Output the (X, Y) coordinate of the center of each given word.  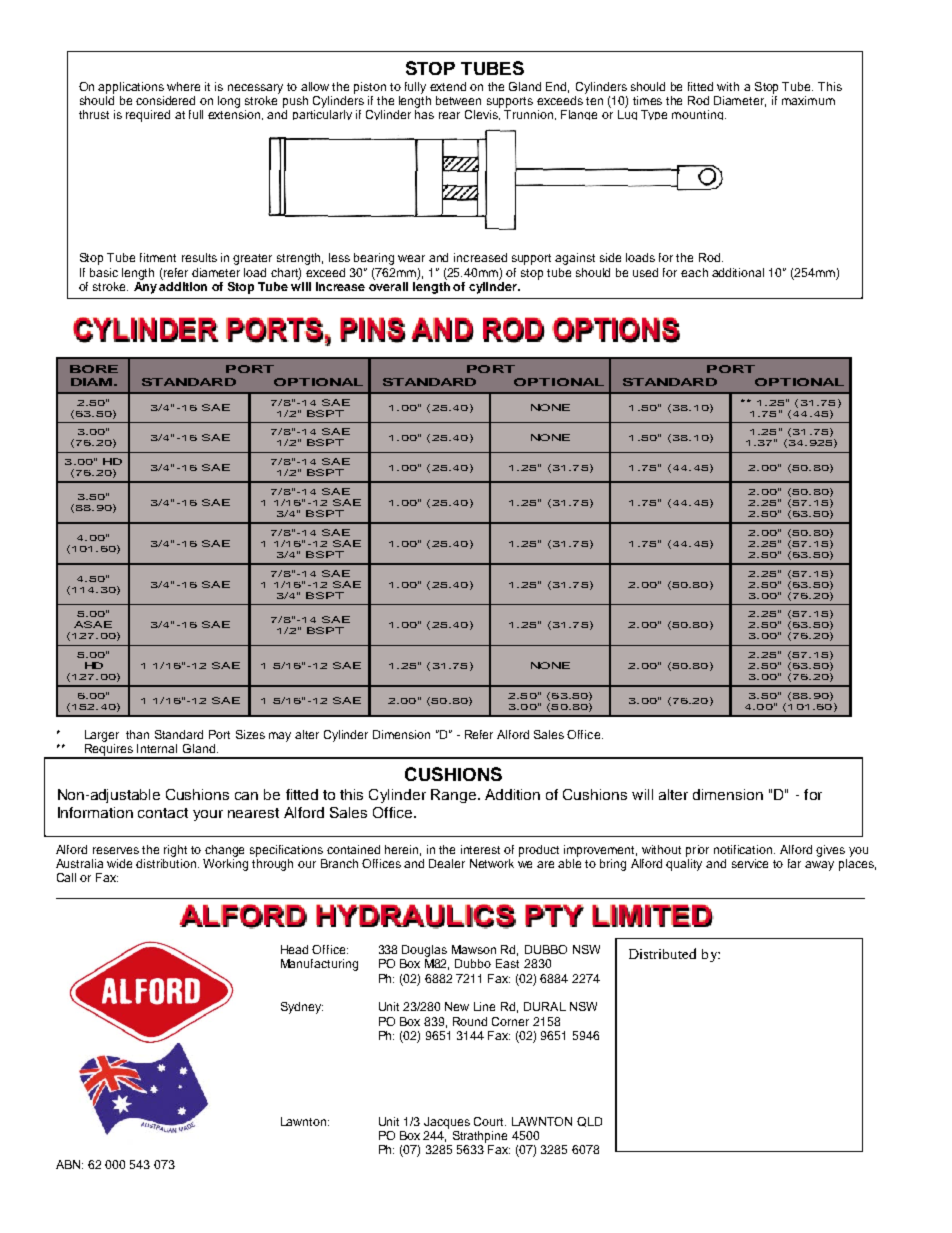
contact (163, 813)
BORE (94, 369)
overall (388, 285)
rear (449, 115)
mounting (699, 115)
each (694, 272)
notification (744, 849)
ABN (69, 1164)
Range (455, 796)
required (148, 116)
